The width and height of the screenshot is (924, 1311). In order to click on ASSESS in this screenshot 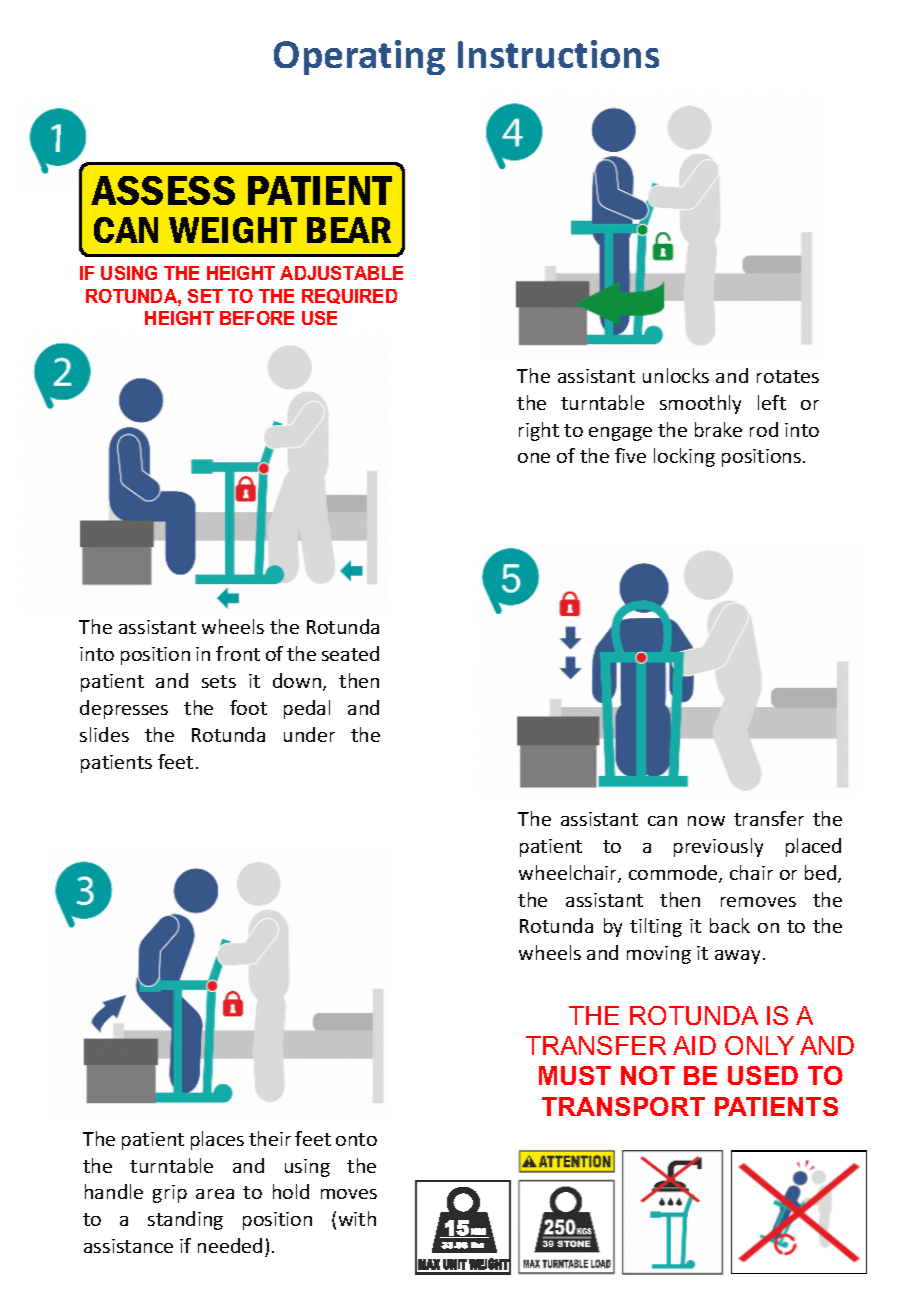, I will do `click(163, 190)`.
